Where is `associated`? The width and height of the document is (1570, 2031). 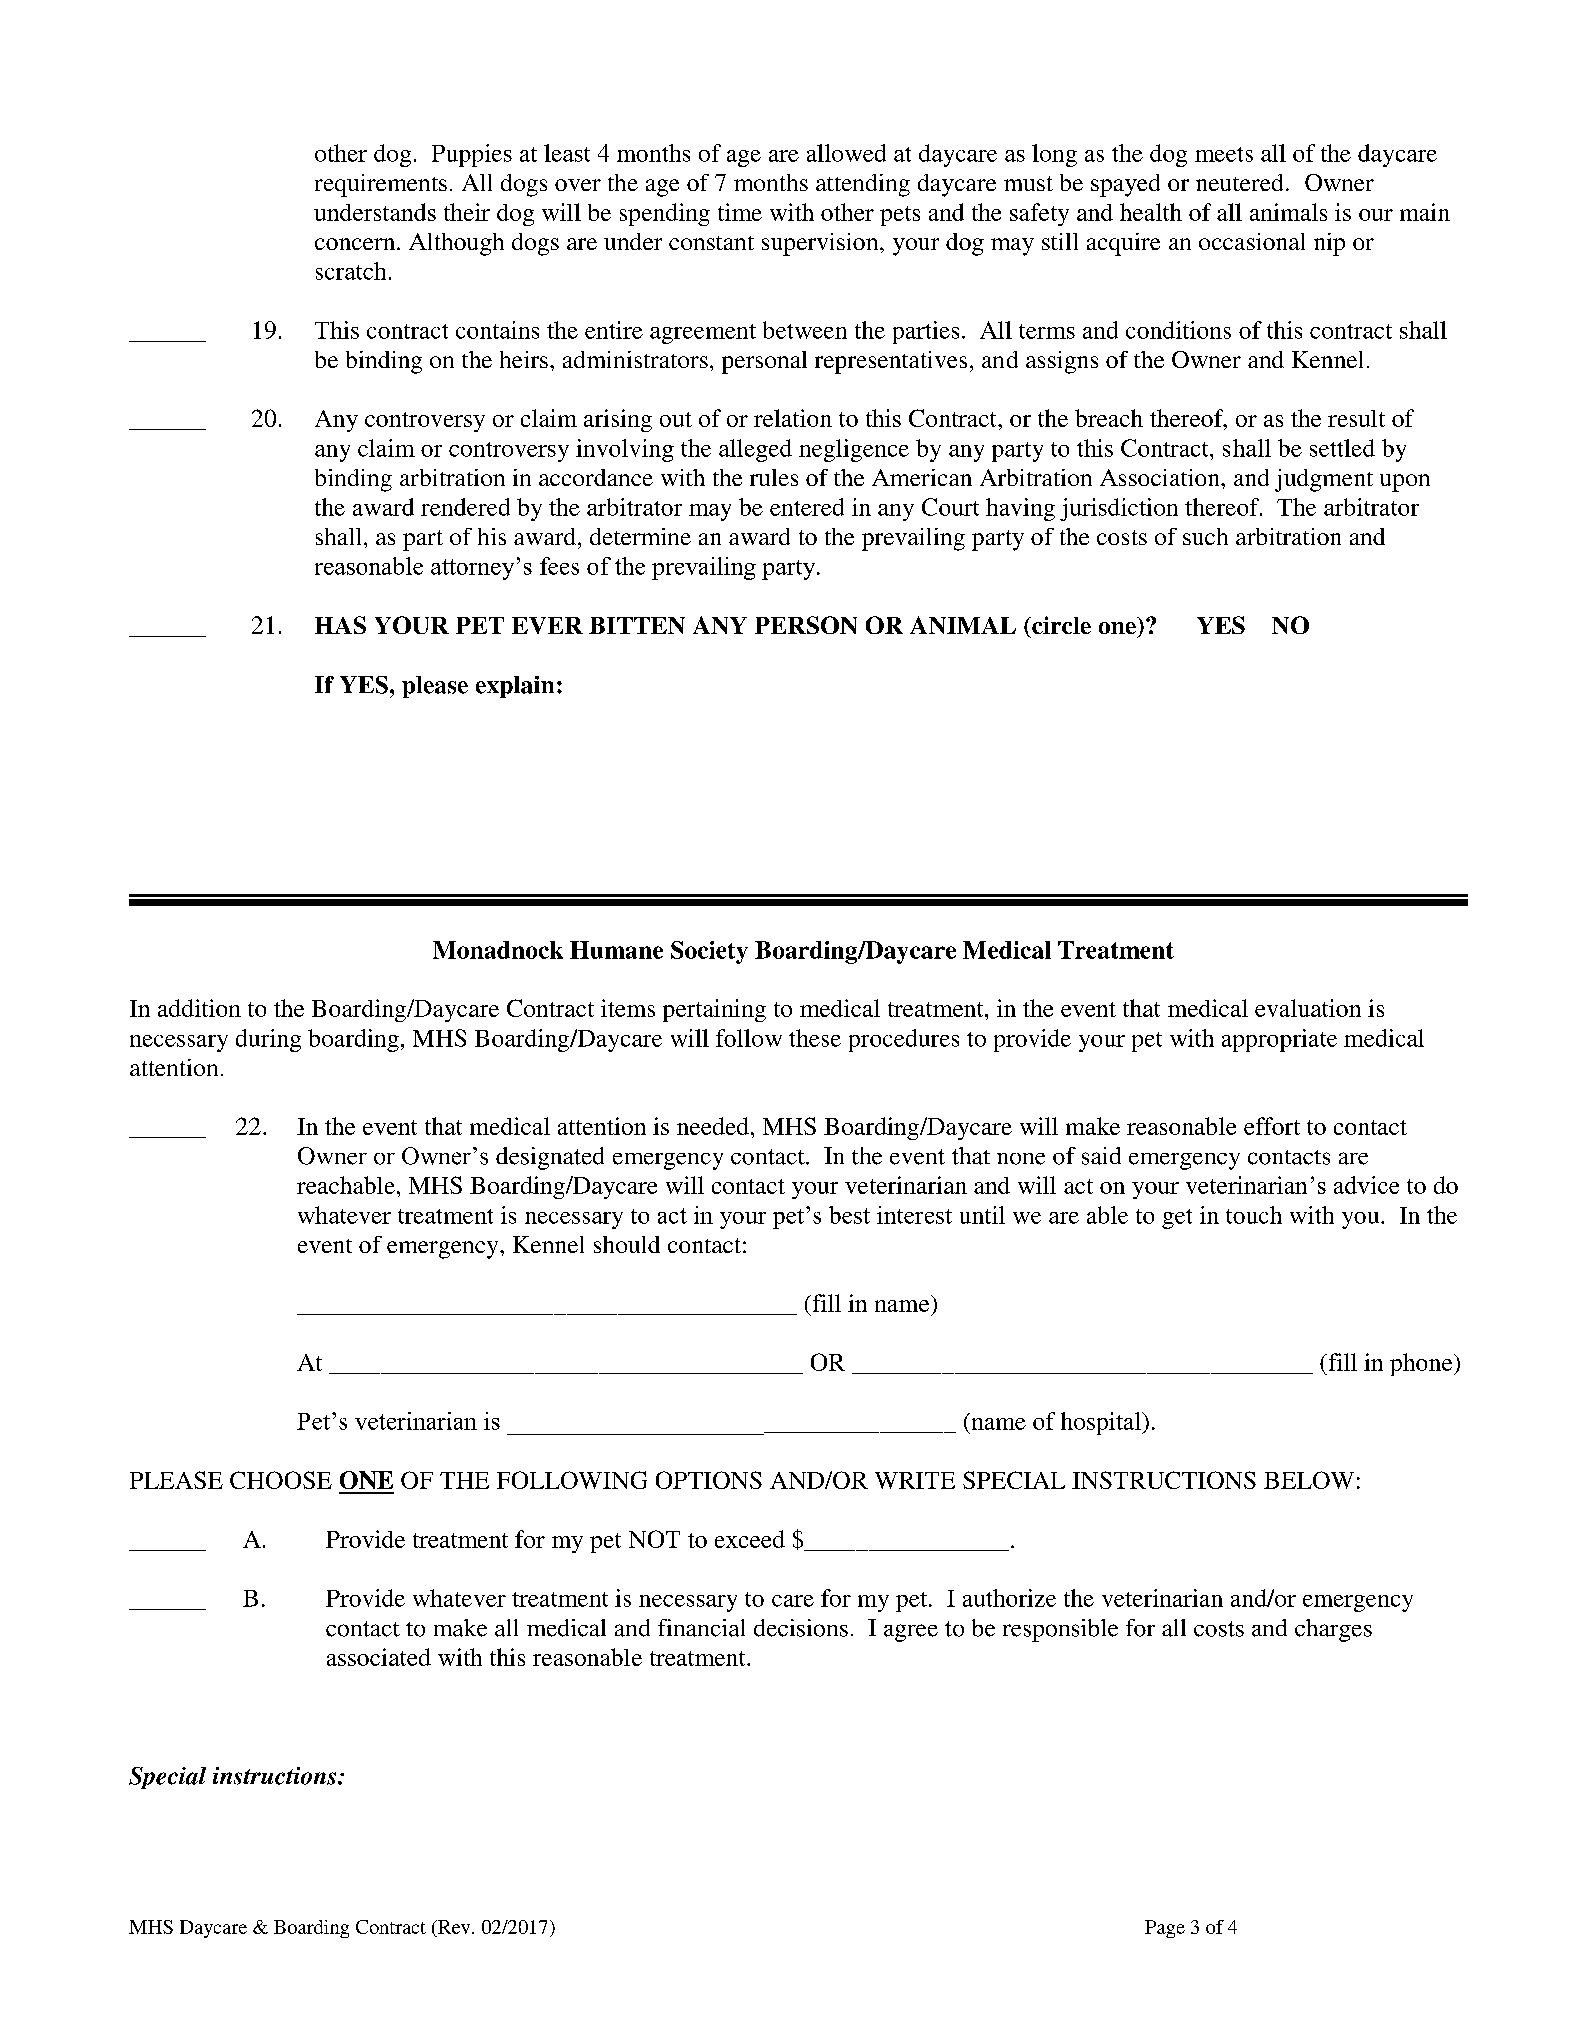 associated is located at coordinates (379, 1657).
